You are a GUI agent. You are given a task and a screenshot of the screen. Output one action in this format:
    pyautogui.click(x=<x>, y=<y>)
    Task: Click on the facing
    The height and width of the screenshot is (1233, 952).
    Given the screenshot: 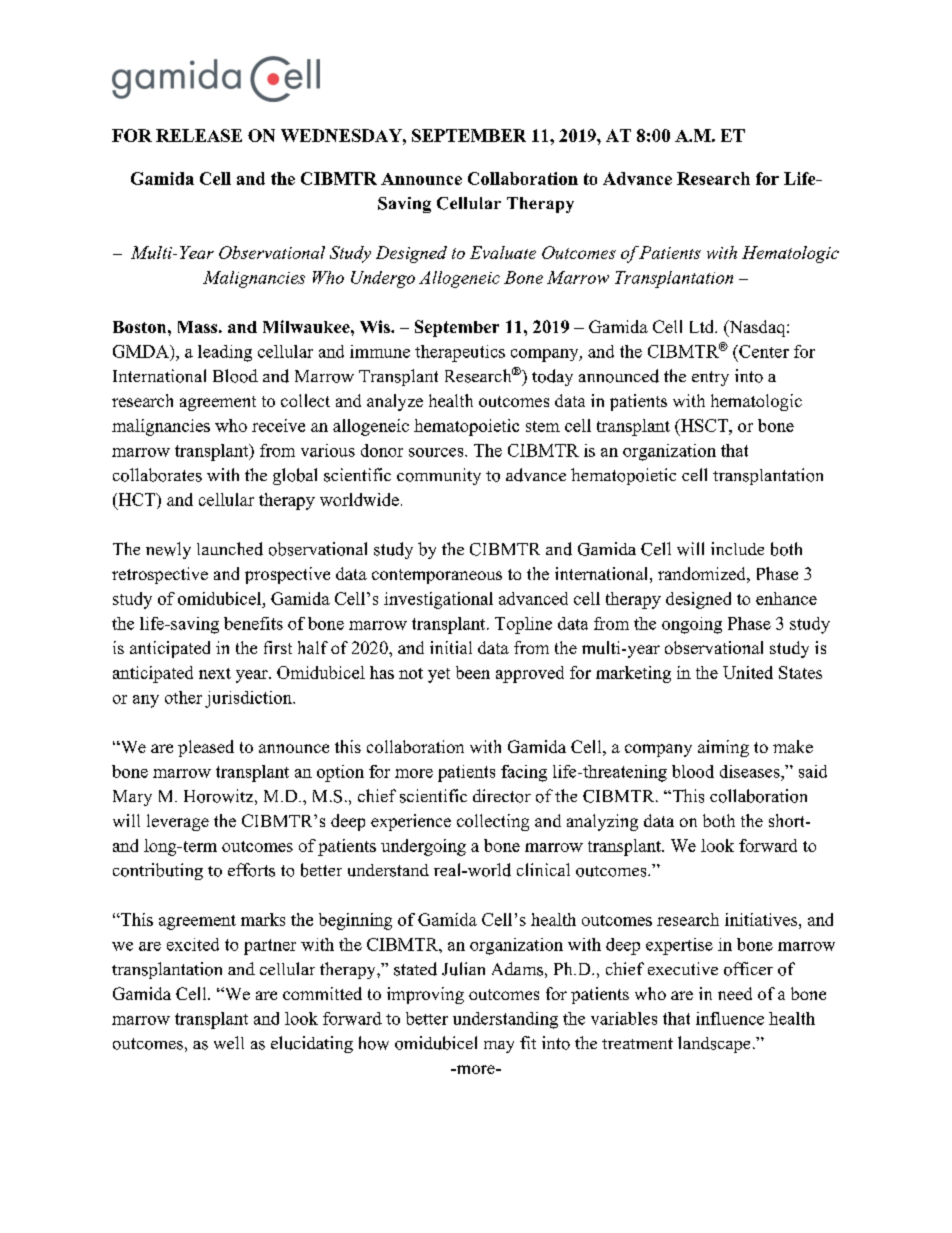 What is the action you would take?
    pyautogui.click(x=524, y=773)
